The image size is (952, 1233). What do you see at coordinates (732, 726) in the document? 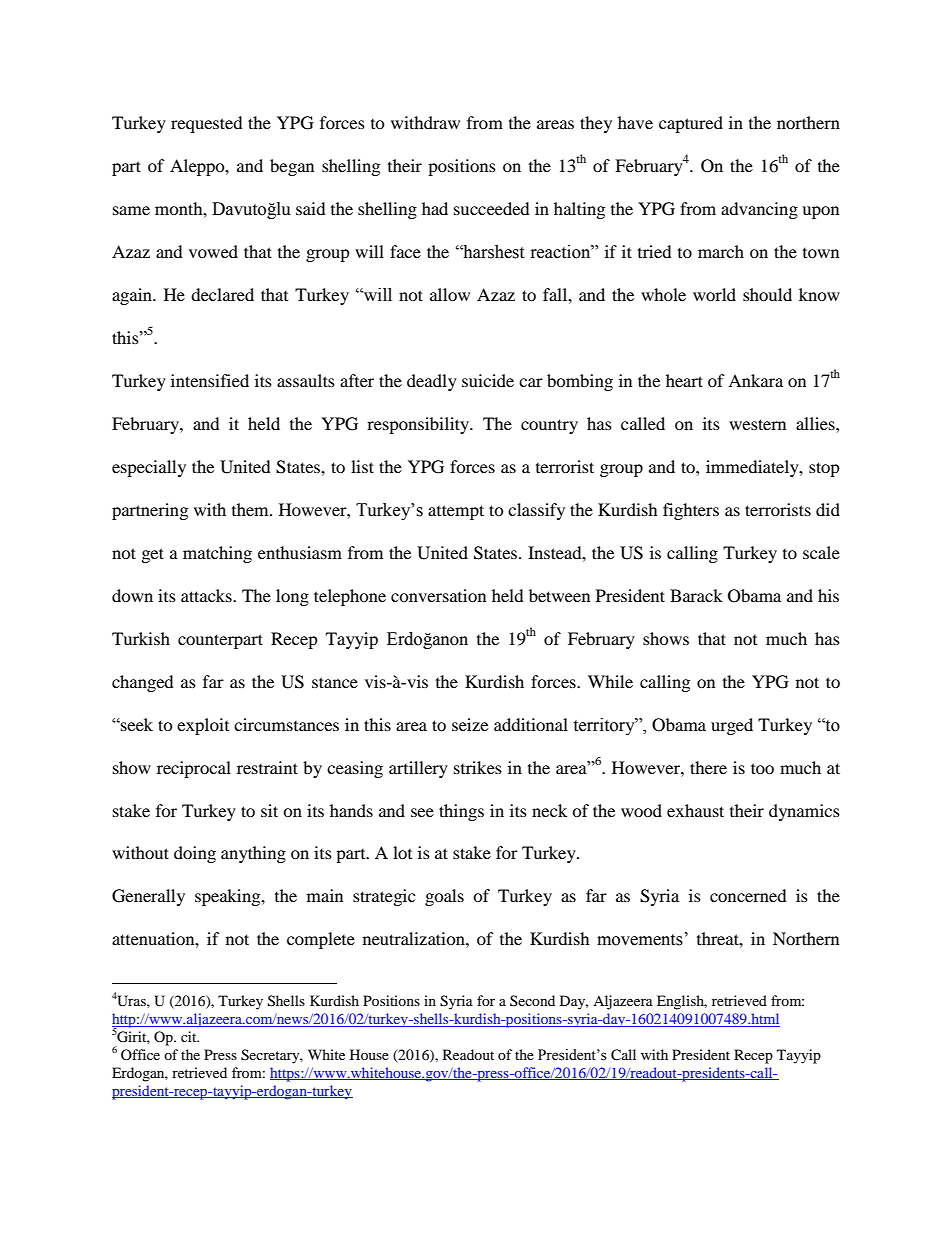
I see `urged` at bounding box center [732, 726].
